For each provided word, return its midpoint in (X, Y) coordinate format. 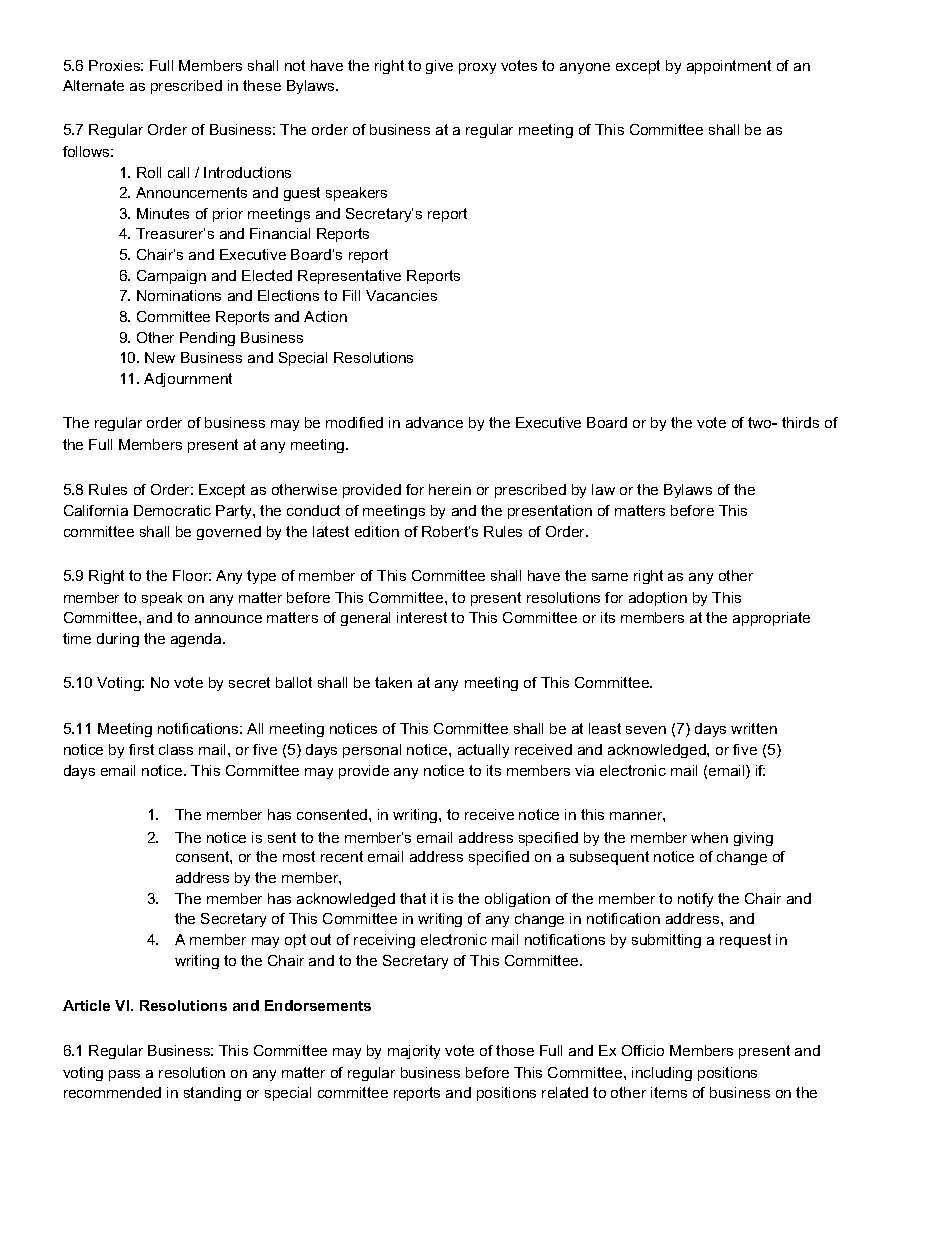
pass (124, 1075)
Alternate (93, 85)
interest (422, 617)
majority (414, 1052)
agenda (197, 640)
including (662, 1074)
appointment (729, 67)
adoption (658, 599)
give (439, 67)
